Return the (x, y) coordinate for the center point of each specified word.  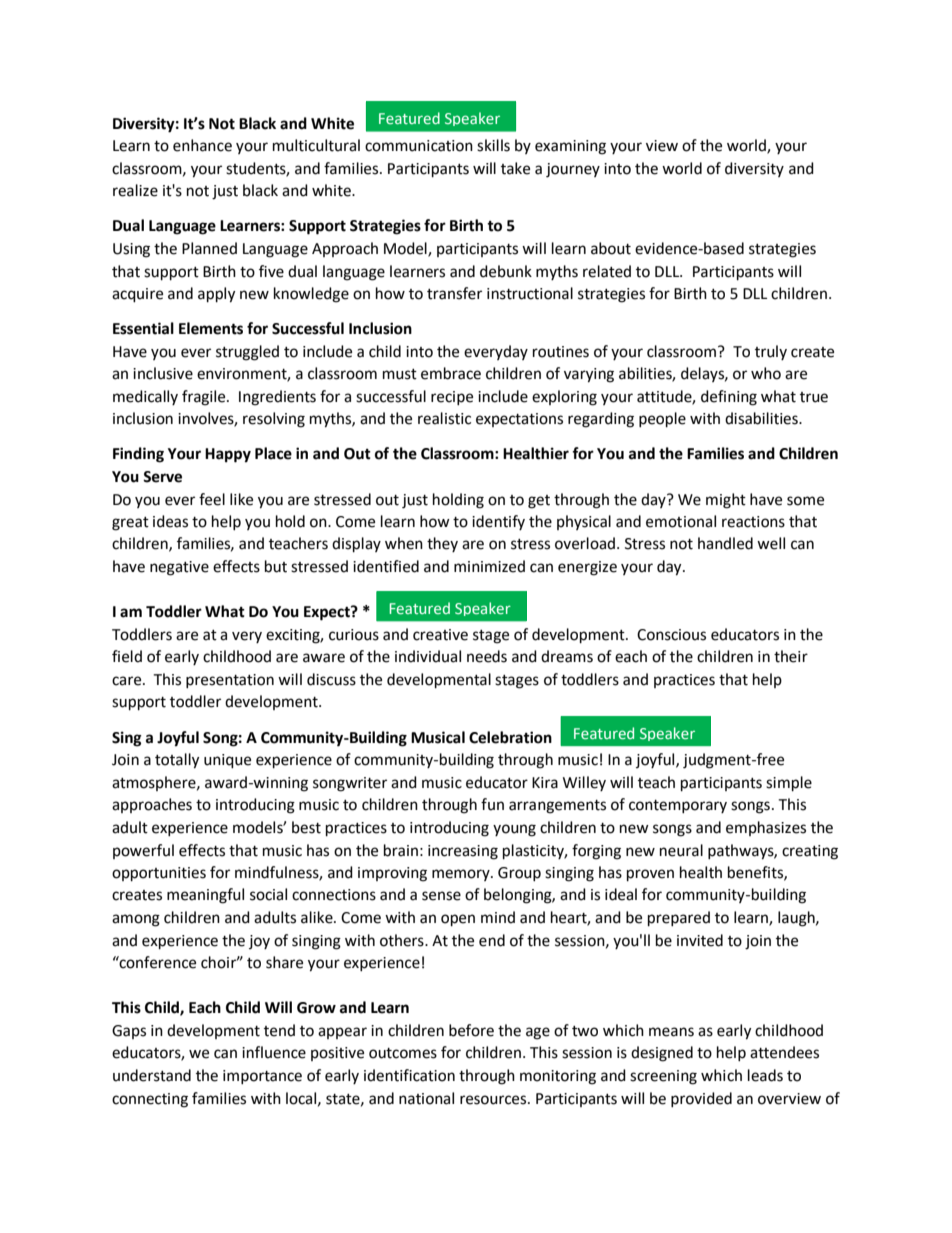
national (426, 1098)
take (515, 168)
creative (440, 635)
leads (765, 1075)
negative (179, 568)
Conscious (671, 635)
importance (262, 1077)
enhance (202, 145)
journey (573, 170)
